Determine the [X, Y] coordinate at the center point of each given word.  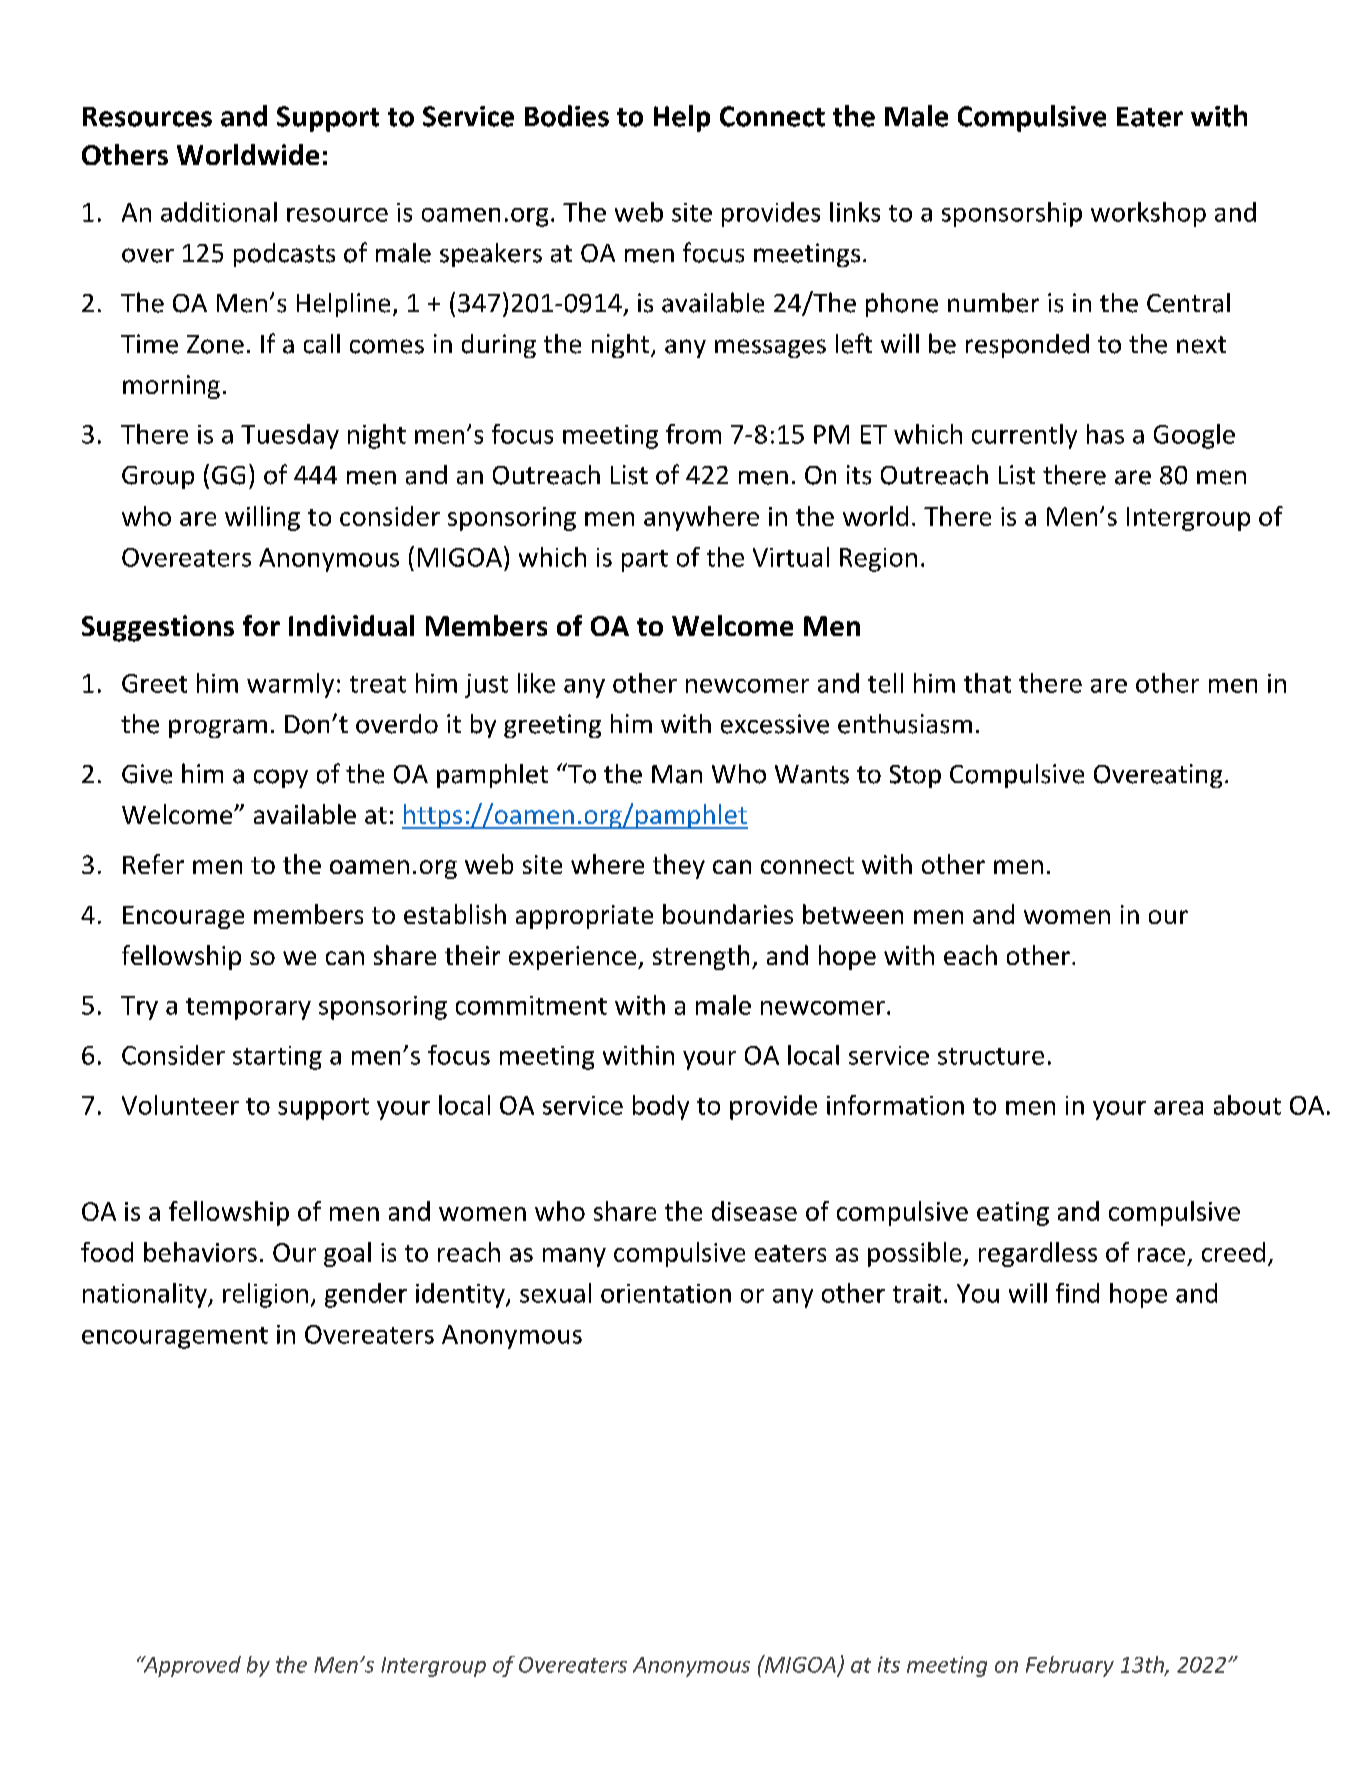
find [1077, 1293]
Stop [915, 776]
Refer [153, 864]
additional [219, 212]
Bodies [567, 116]
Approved [191, 1666]
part [645, 561]
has [1105, 434]
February [1070, 1666]
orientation [666, 1293]
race [1161, 1255]
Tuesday [290, 436]
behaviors [200, 1252]
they [679, 866]
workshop [1148, 214]
